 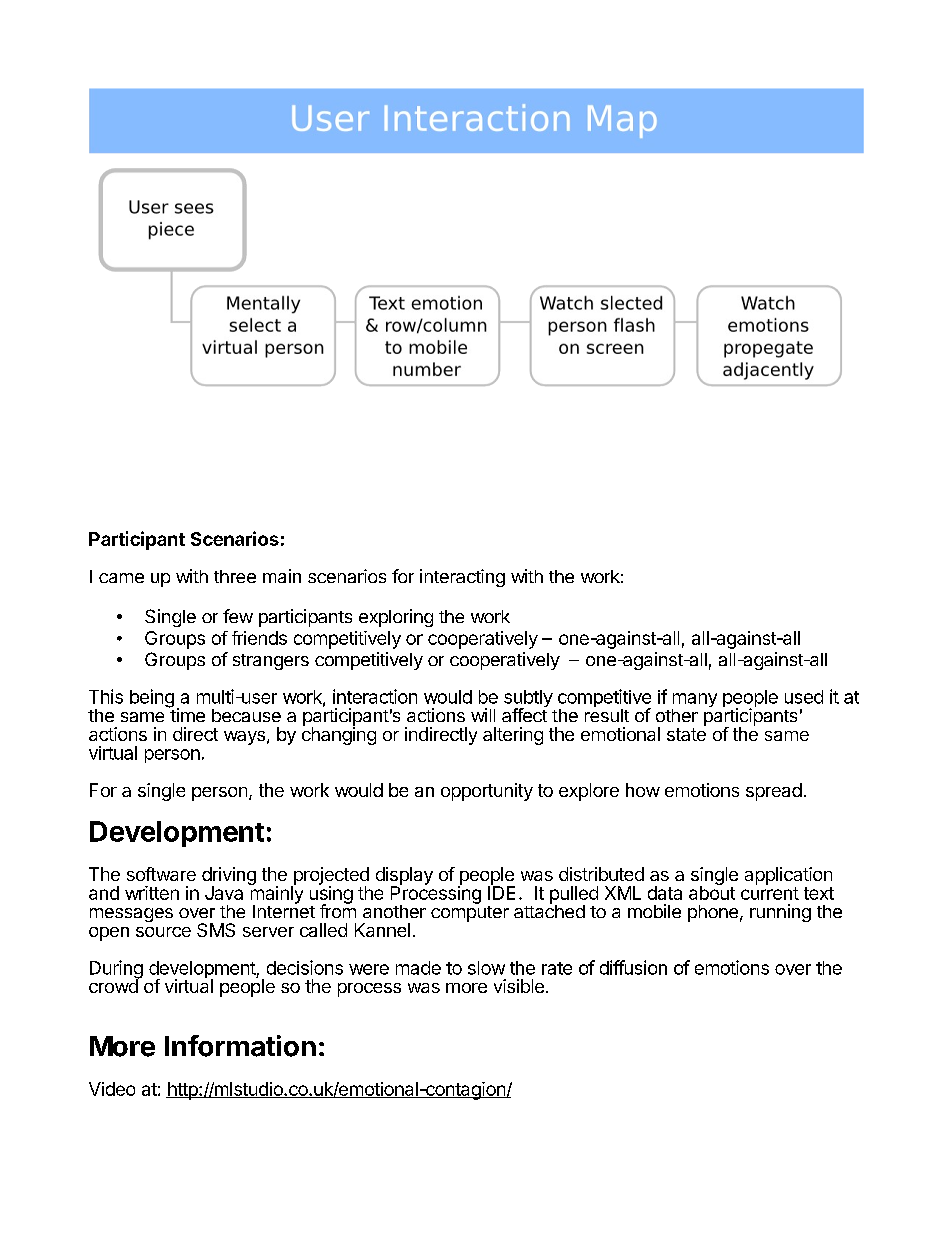 What do you see at coordinates (486, 968) in the screenshot?
I see `slow` at bounding box center [486, 968].
